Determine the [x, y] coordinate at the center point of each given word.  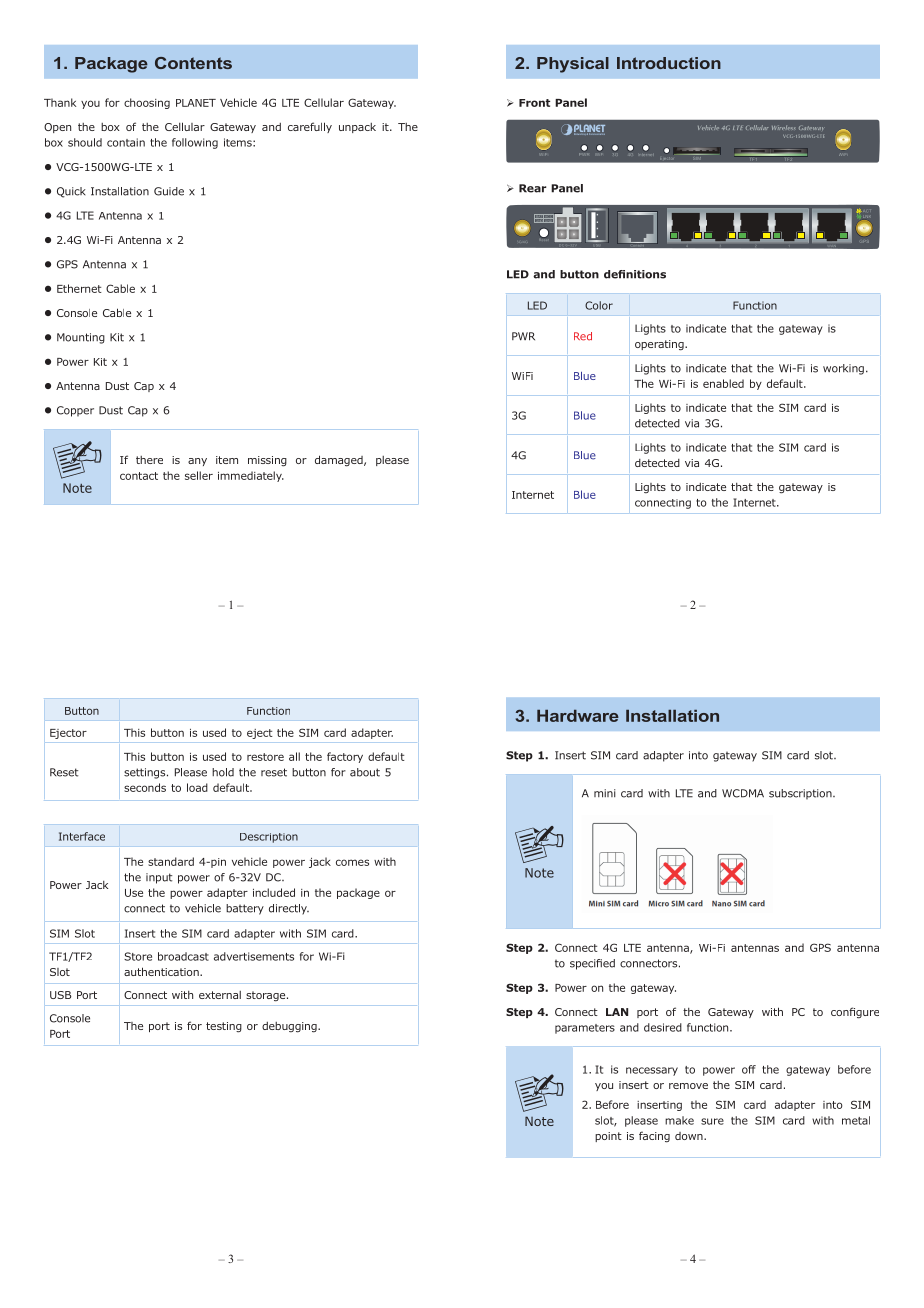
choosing [147, 103]
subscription [801, 794]
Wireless [783, 127]
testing [224, 1027]
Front [534, 103]
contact [139, 476]
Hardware [578, 716]
